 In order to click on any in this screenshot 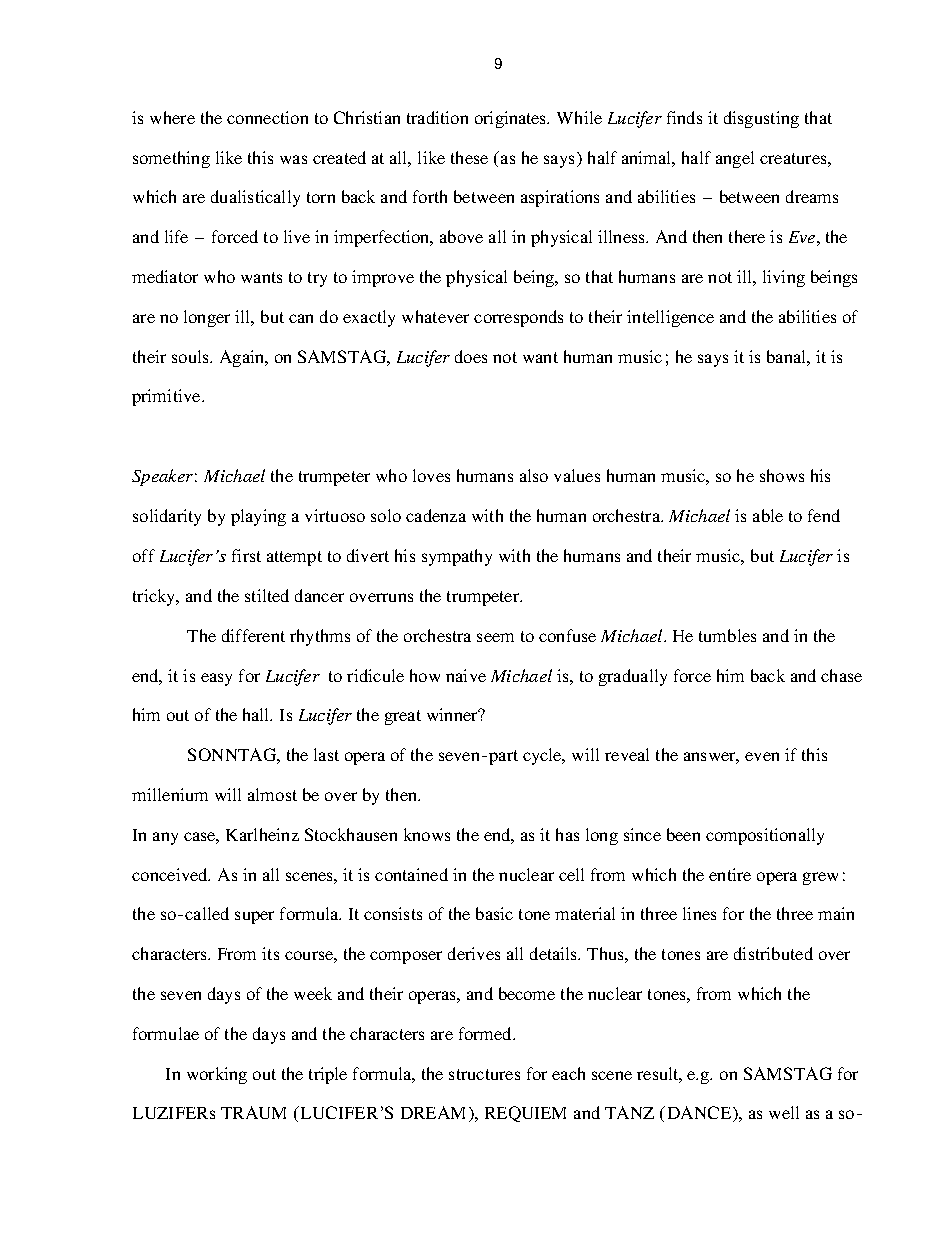, I will do `click(165, 838)`.
